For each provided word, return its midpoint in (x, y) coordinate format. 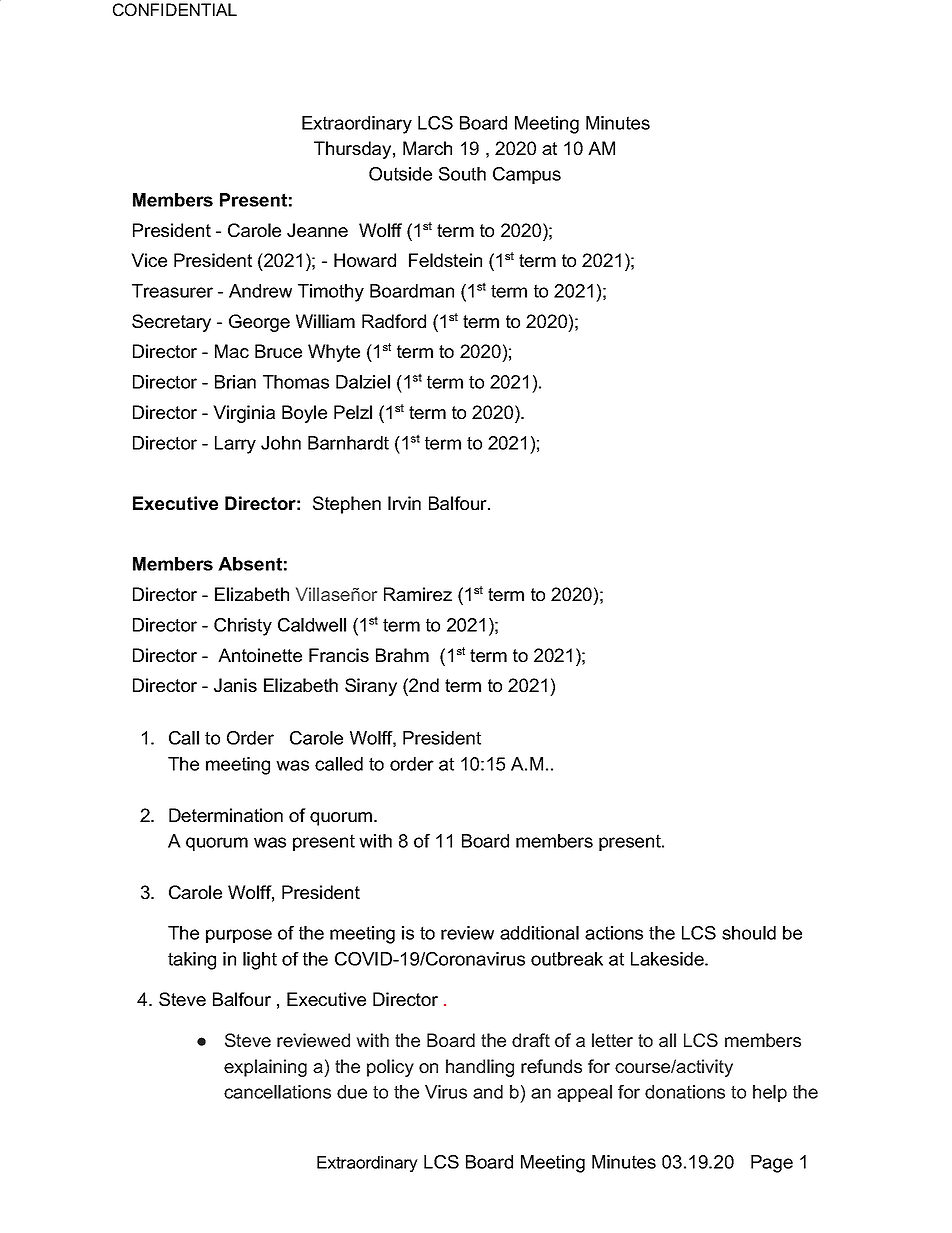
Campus (527, 175)
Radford (394, 321)
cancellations (277, 1092)
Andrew (260, 291)
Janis (235, 685)
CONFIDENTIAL (175, 9)
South (462, 174)
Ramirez (418, 594)
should (749, 933)
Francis (339, 655)
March (427, 148)
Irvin (404, 503)
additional (539, 933)
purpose (239, 936)
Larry (235, 445)
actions (614, 933)
